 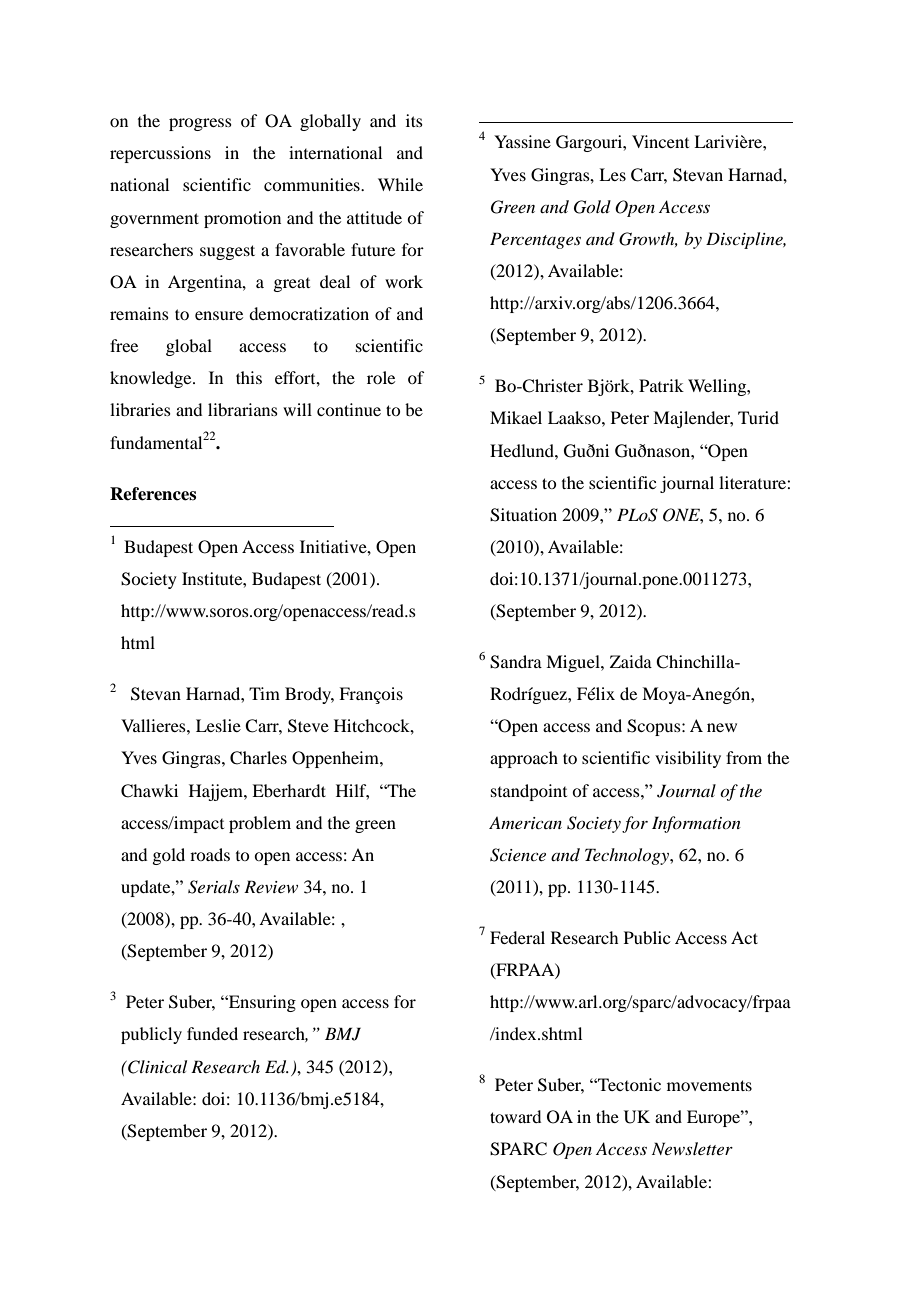 I want to click on Science, so click(x=518, y=855).
